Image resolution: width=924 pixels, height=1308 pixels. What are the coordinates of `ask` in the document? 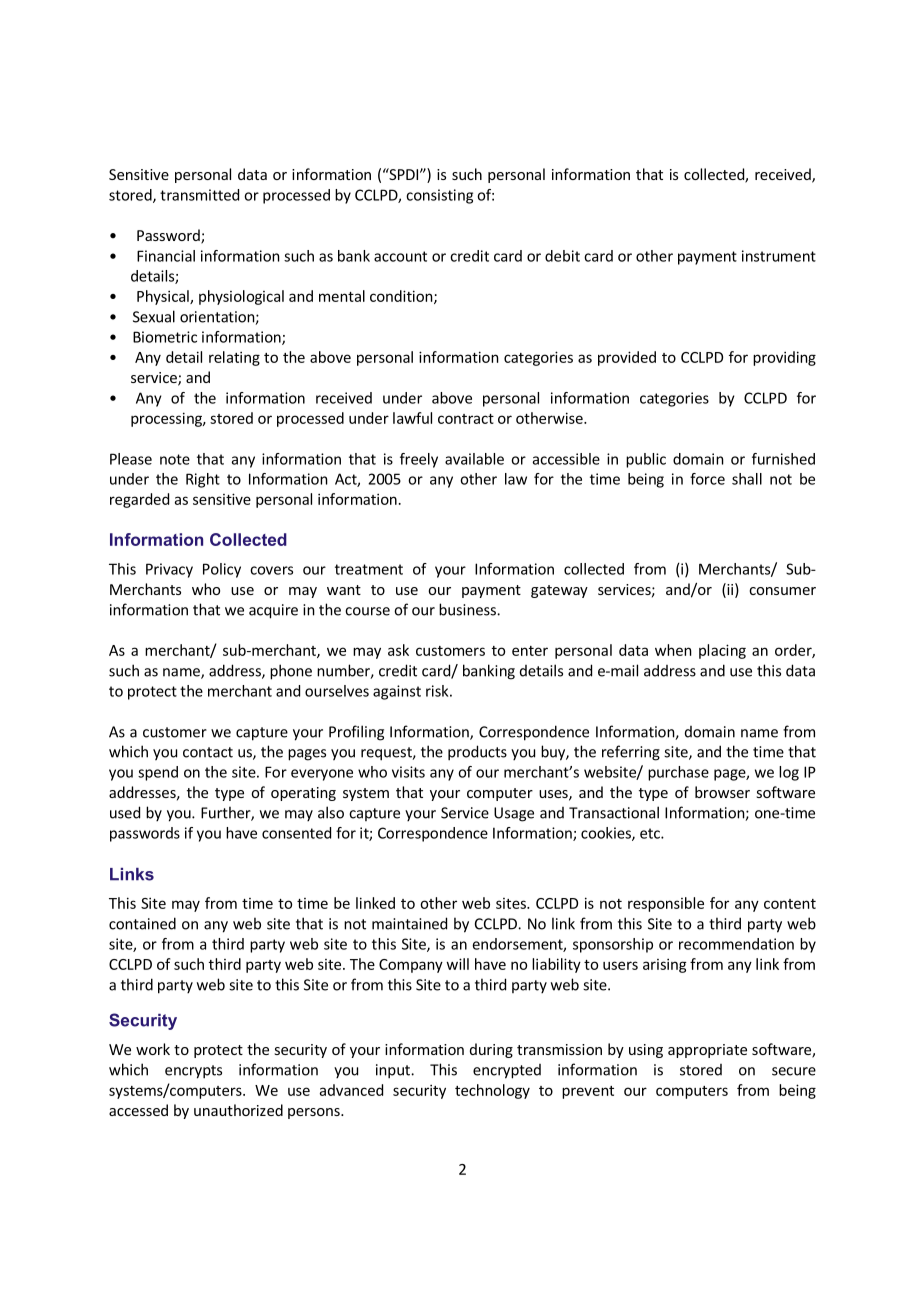 It's located at (398, 650).
